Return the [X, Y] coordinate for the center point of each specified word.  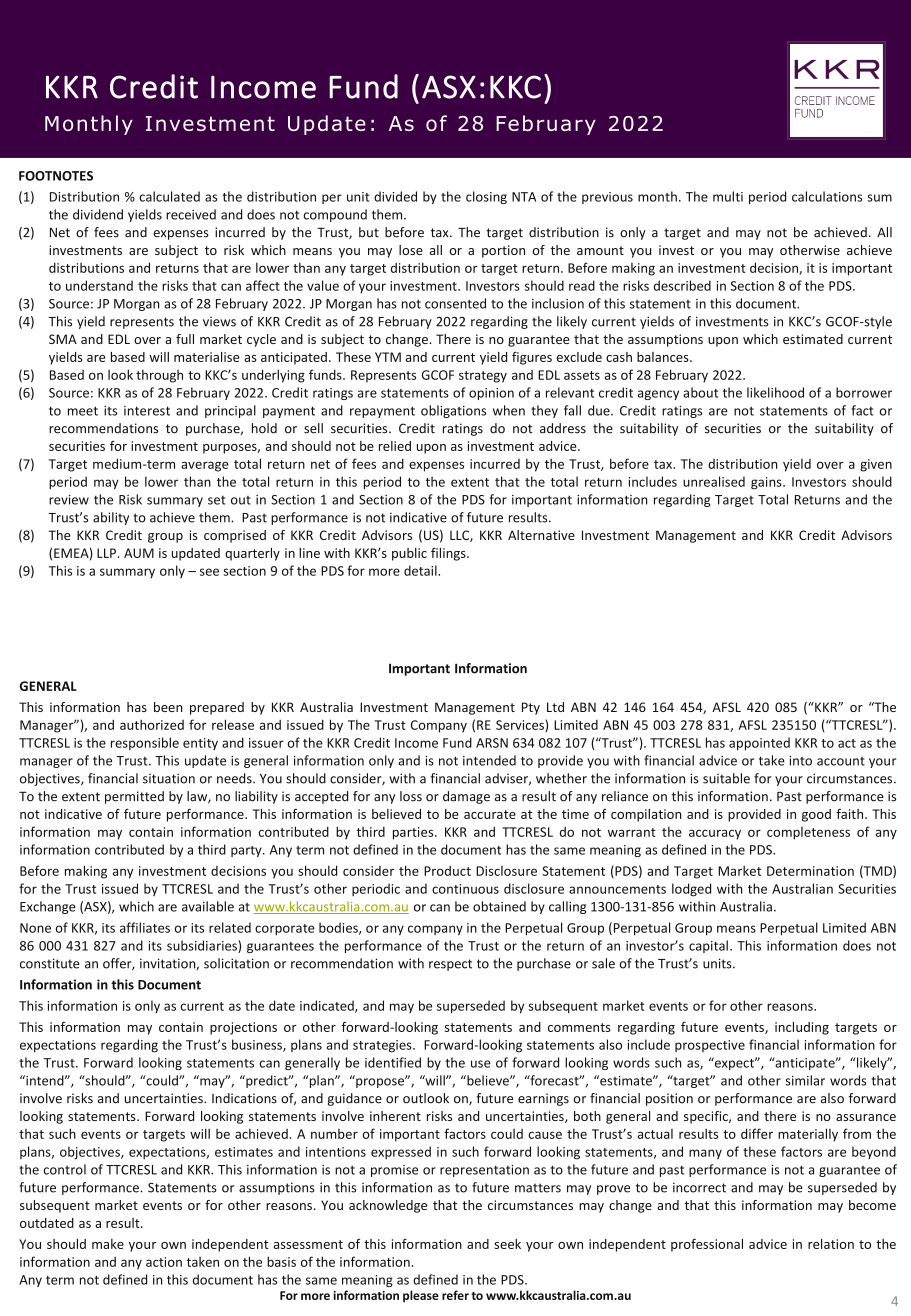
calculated [169, 196]
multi [728, 196]
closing [486, 197]
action [164, 1262]
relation [831, 1244]
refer [455, 1295]
